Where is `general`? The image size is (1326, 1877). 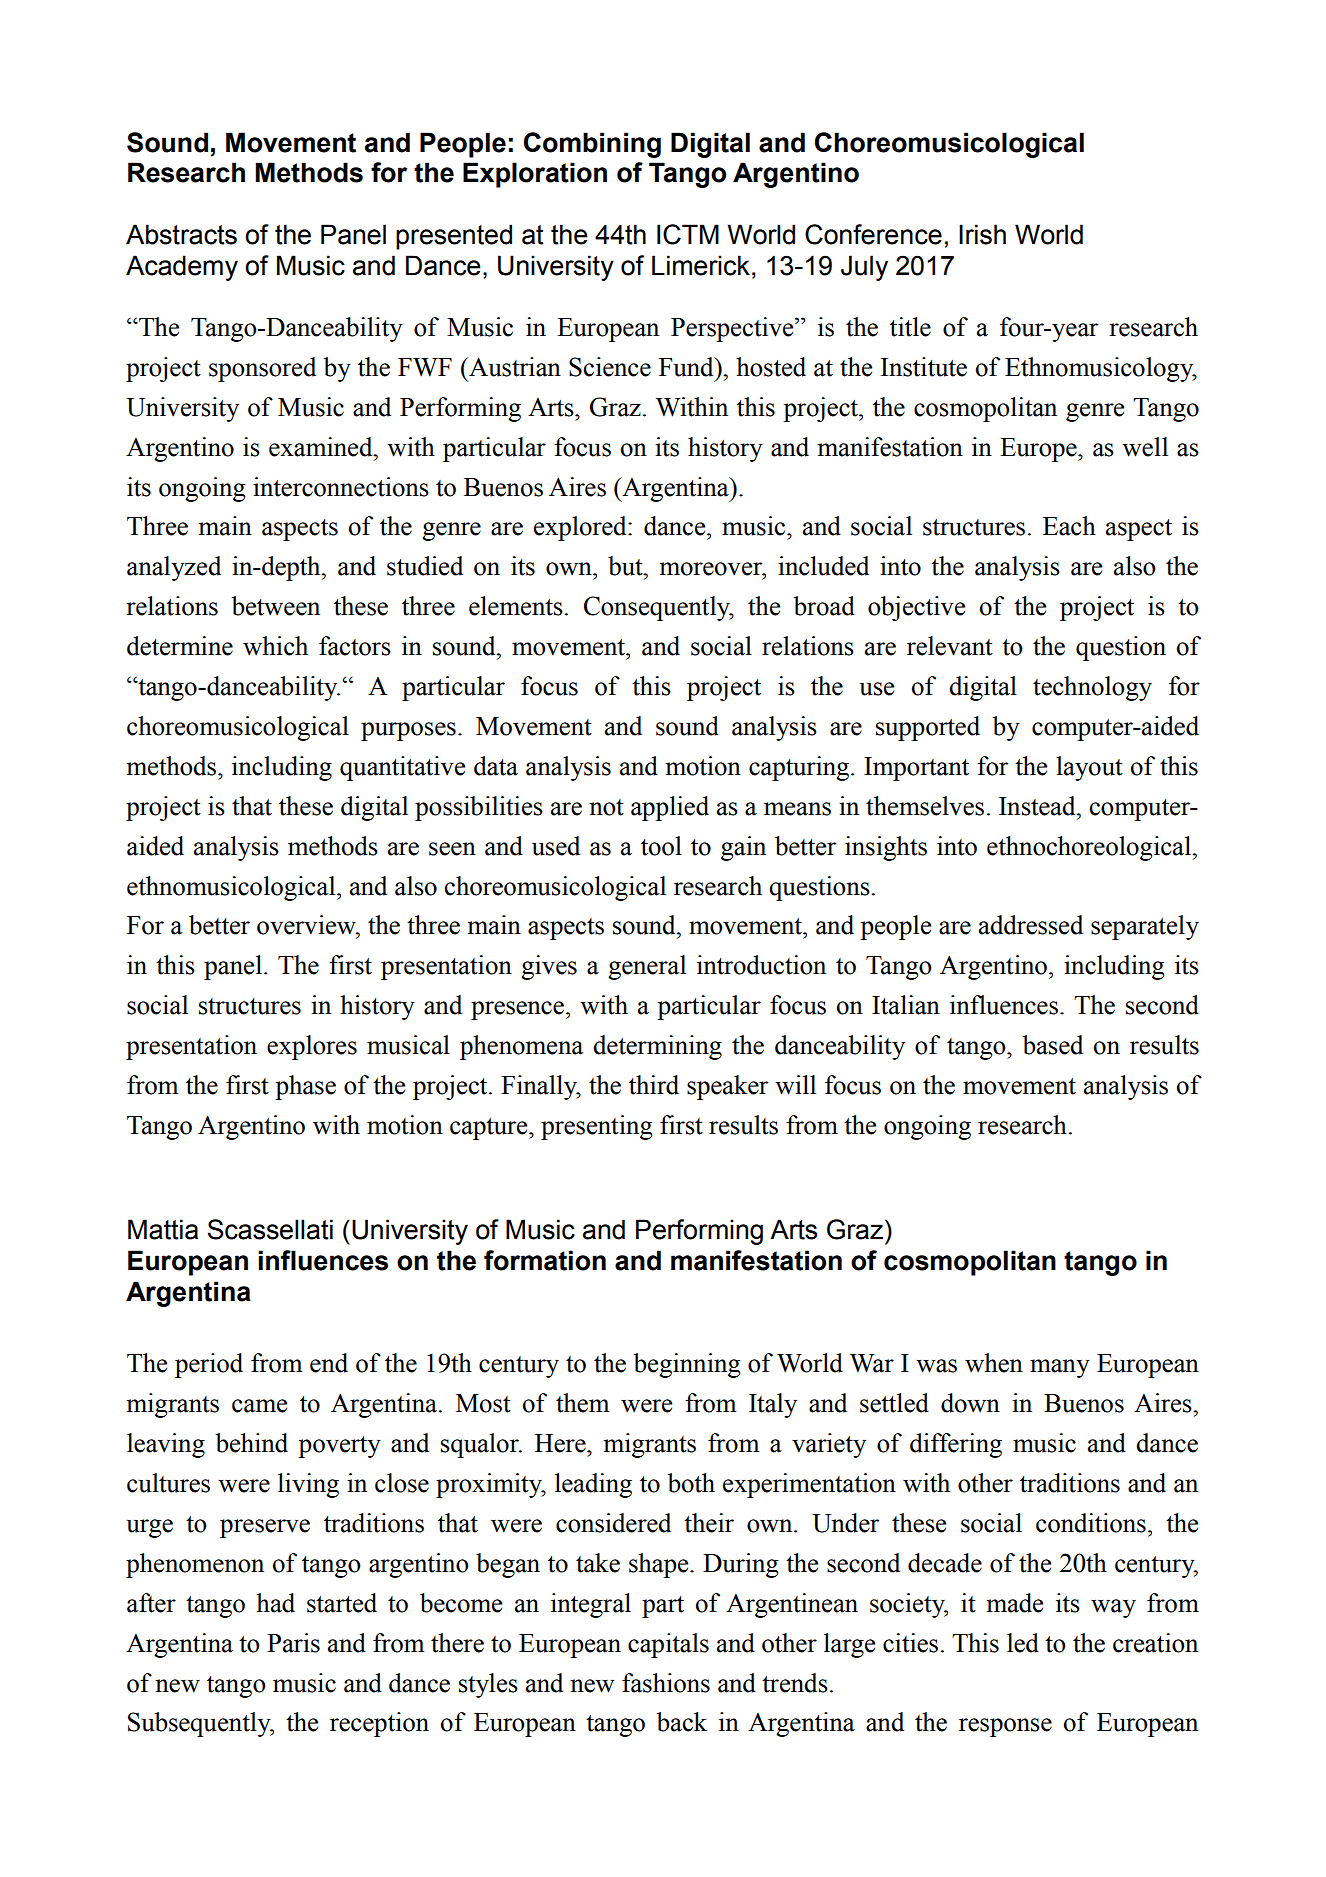
general is located at coordinates (647, 967).
